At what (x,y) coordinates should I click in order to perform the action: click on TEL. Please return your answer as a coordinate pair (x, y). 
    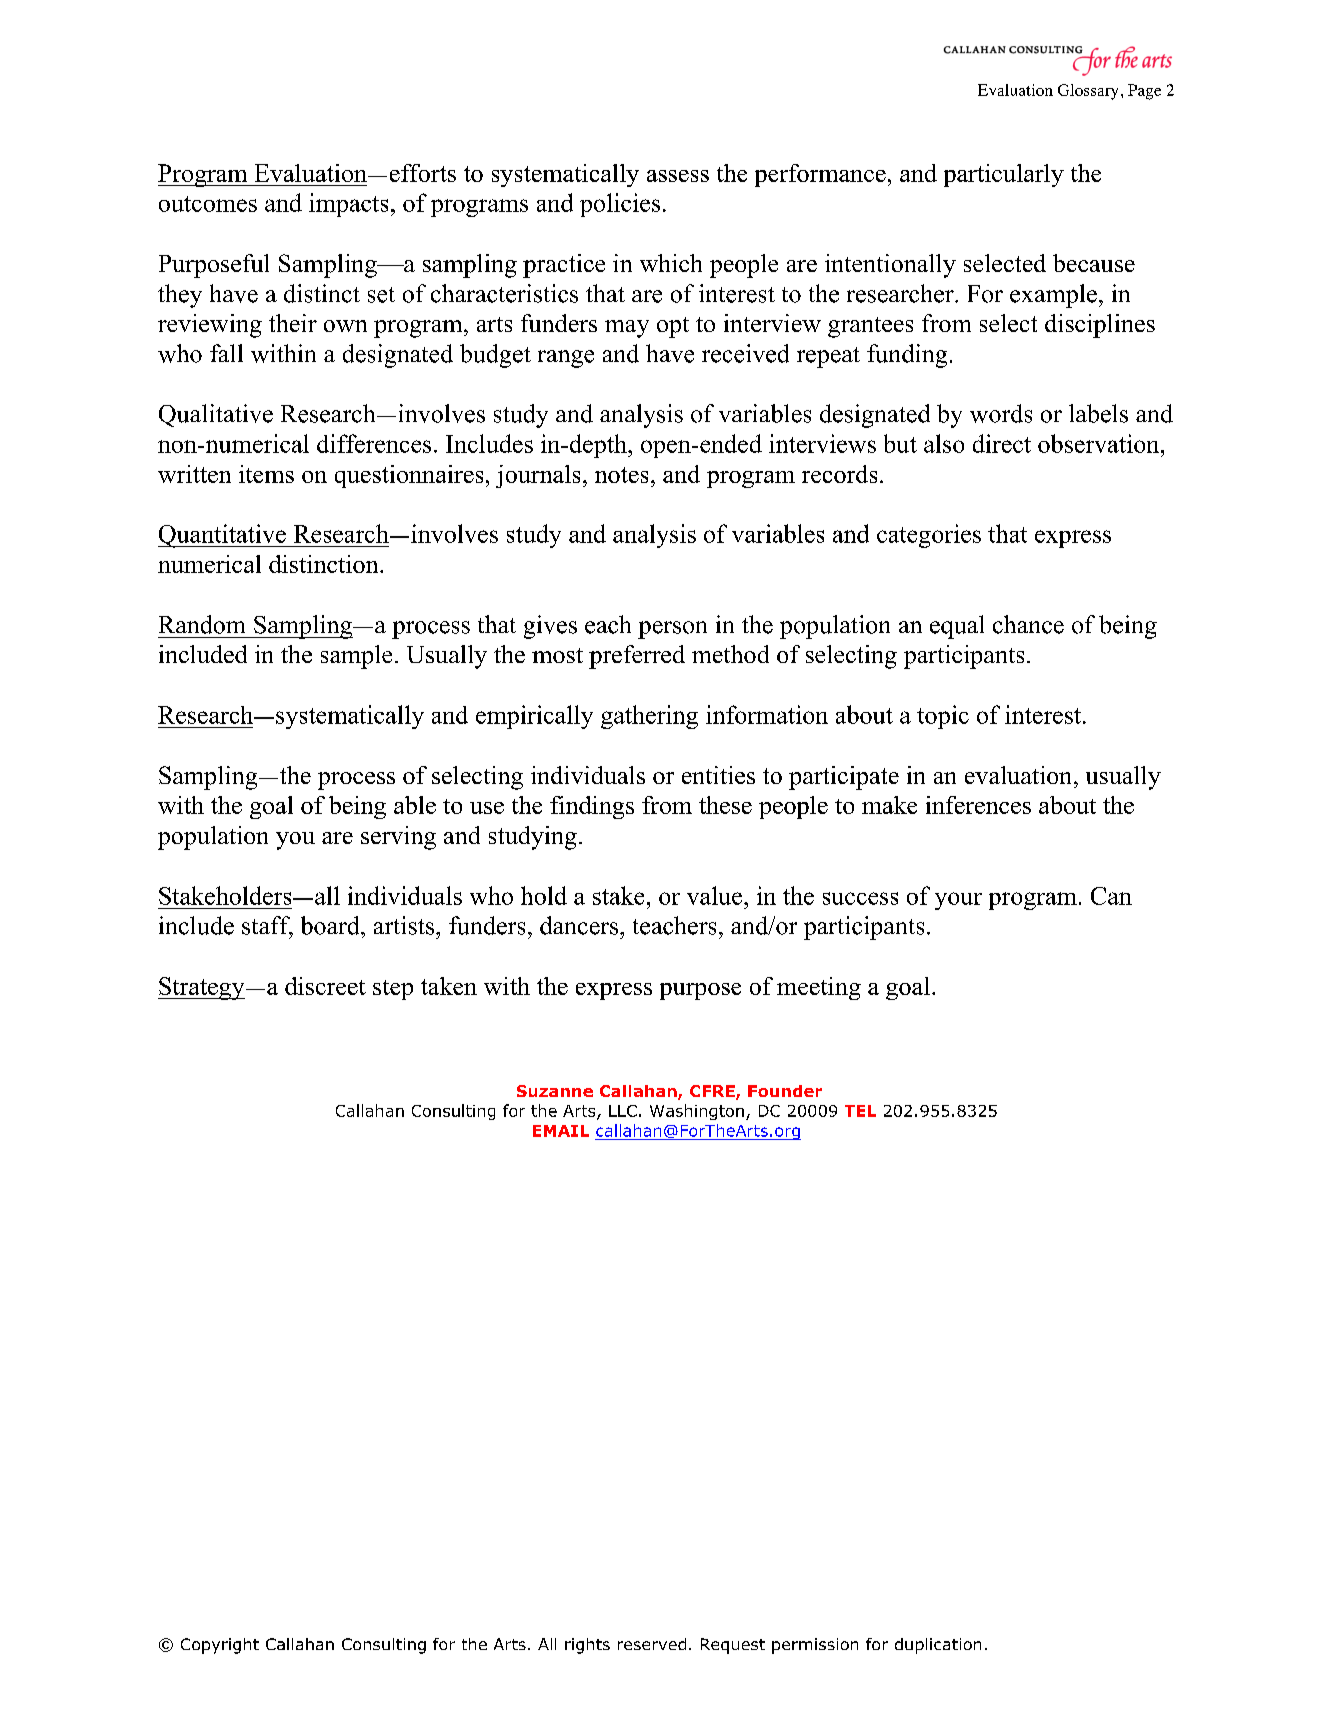
    Looking at the image, I should click on (860, 1111).
